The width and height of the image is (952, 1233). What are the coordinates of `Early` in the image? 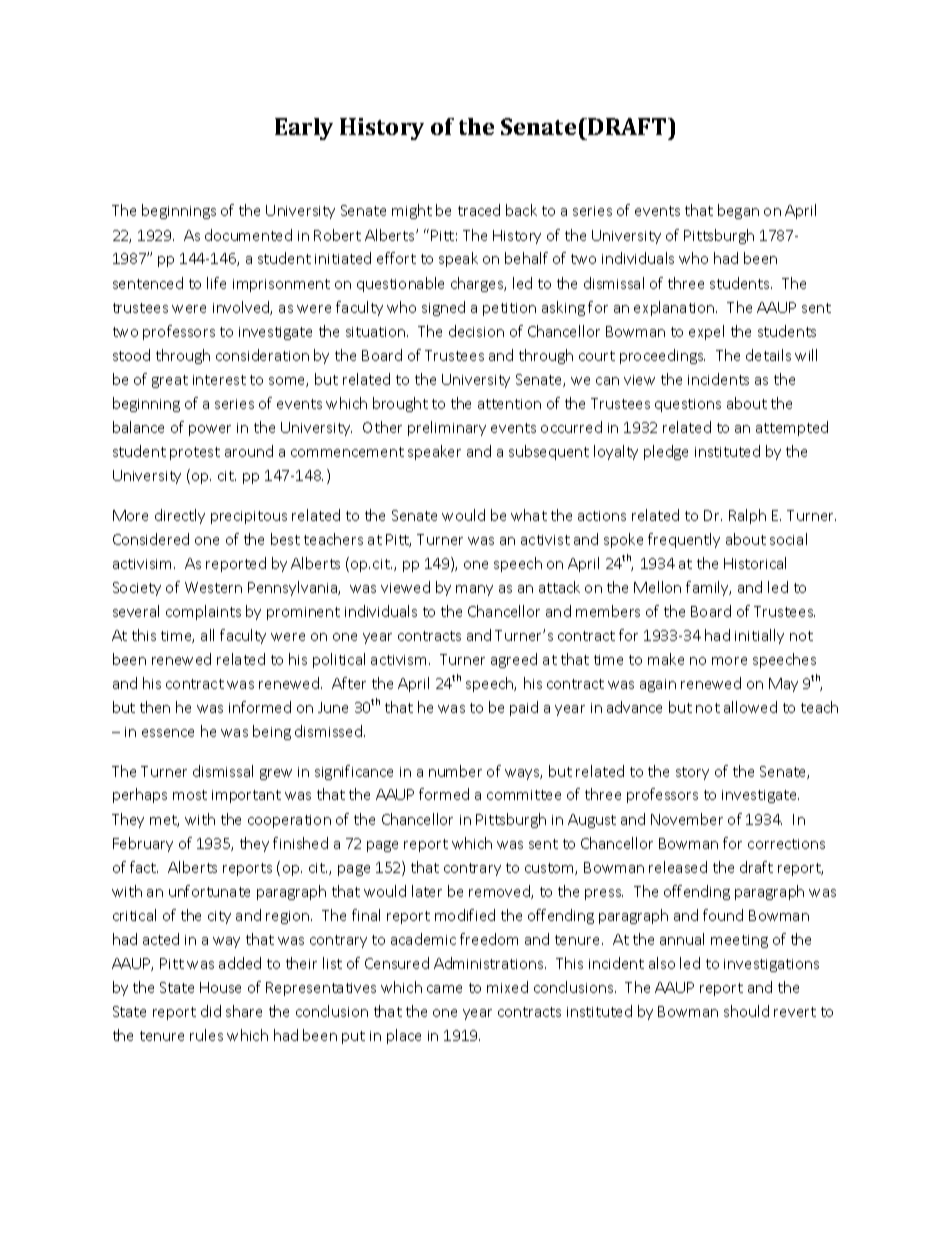 It's located at (304, 129).
